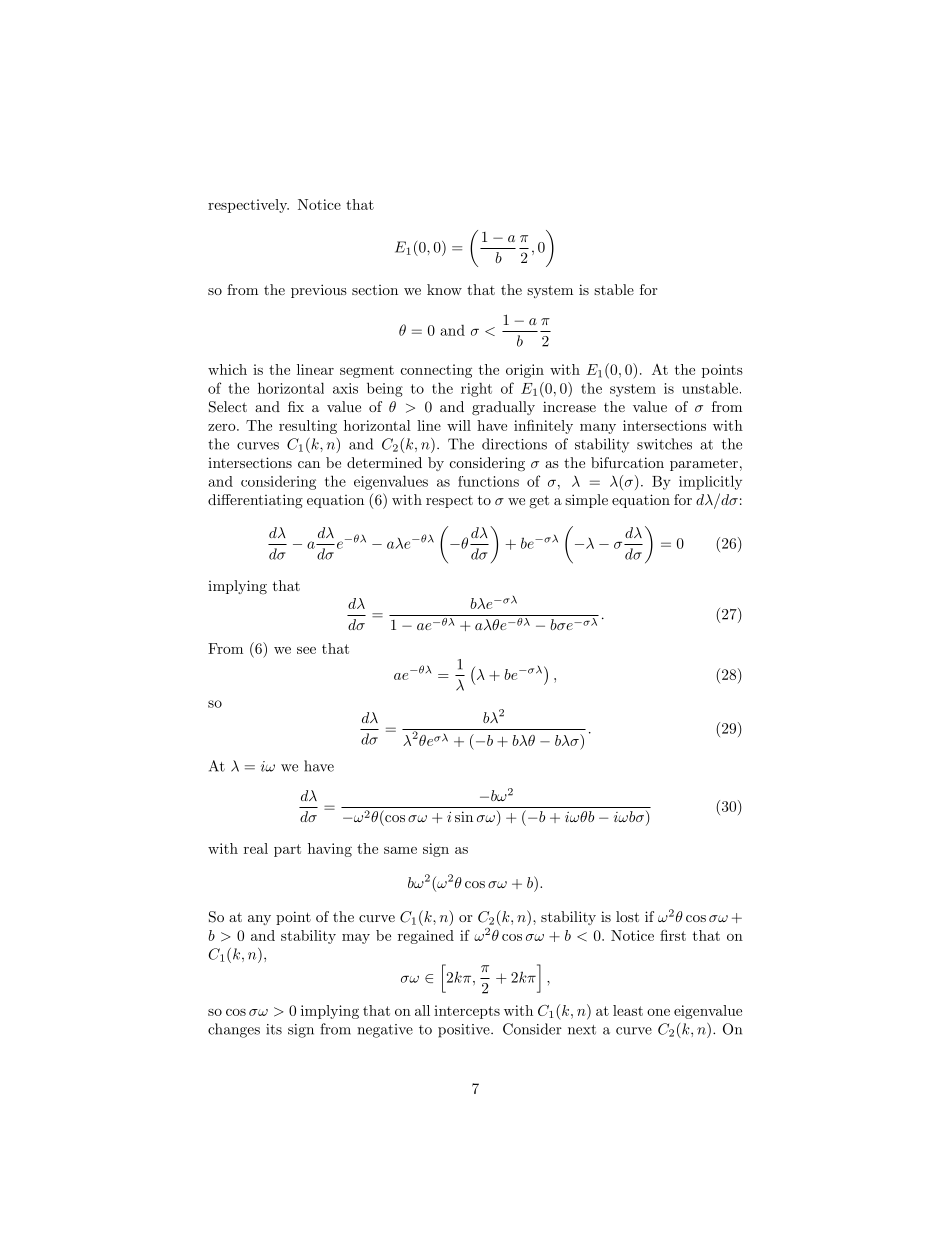  What do you see at coordinates (444, 289) in the image?
I see `know` at bounding box center [444, 289].
